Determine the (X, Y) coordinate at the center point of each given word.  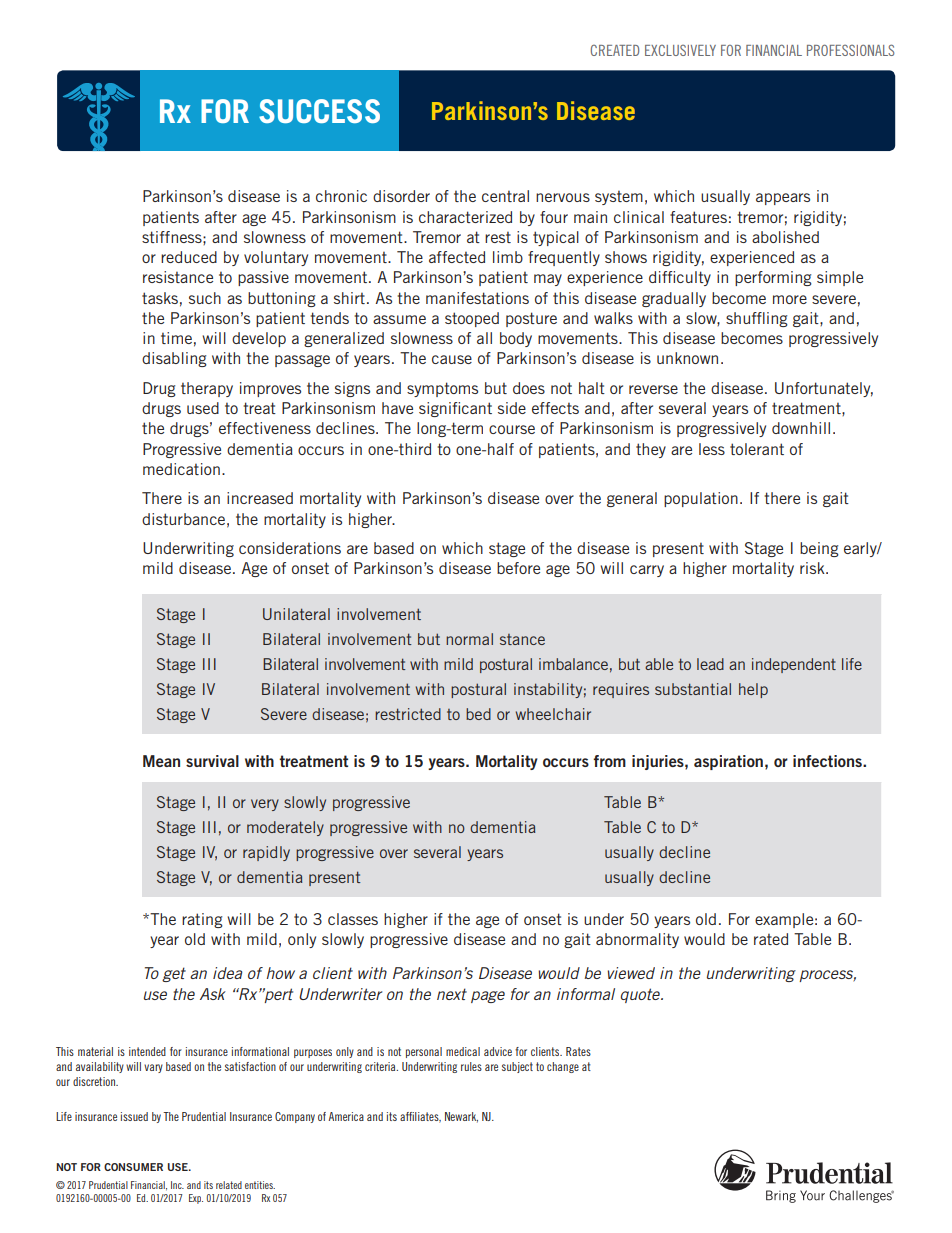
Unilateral (296, 614)
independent (794, 665)
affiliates (420, 1117)
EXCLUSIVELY (680, 50)
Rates (578, 1051)
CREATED (615, 50)
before (518, 568)
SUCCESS (319, 111)
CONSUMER (133, 1167)
